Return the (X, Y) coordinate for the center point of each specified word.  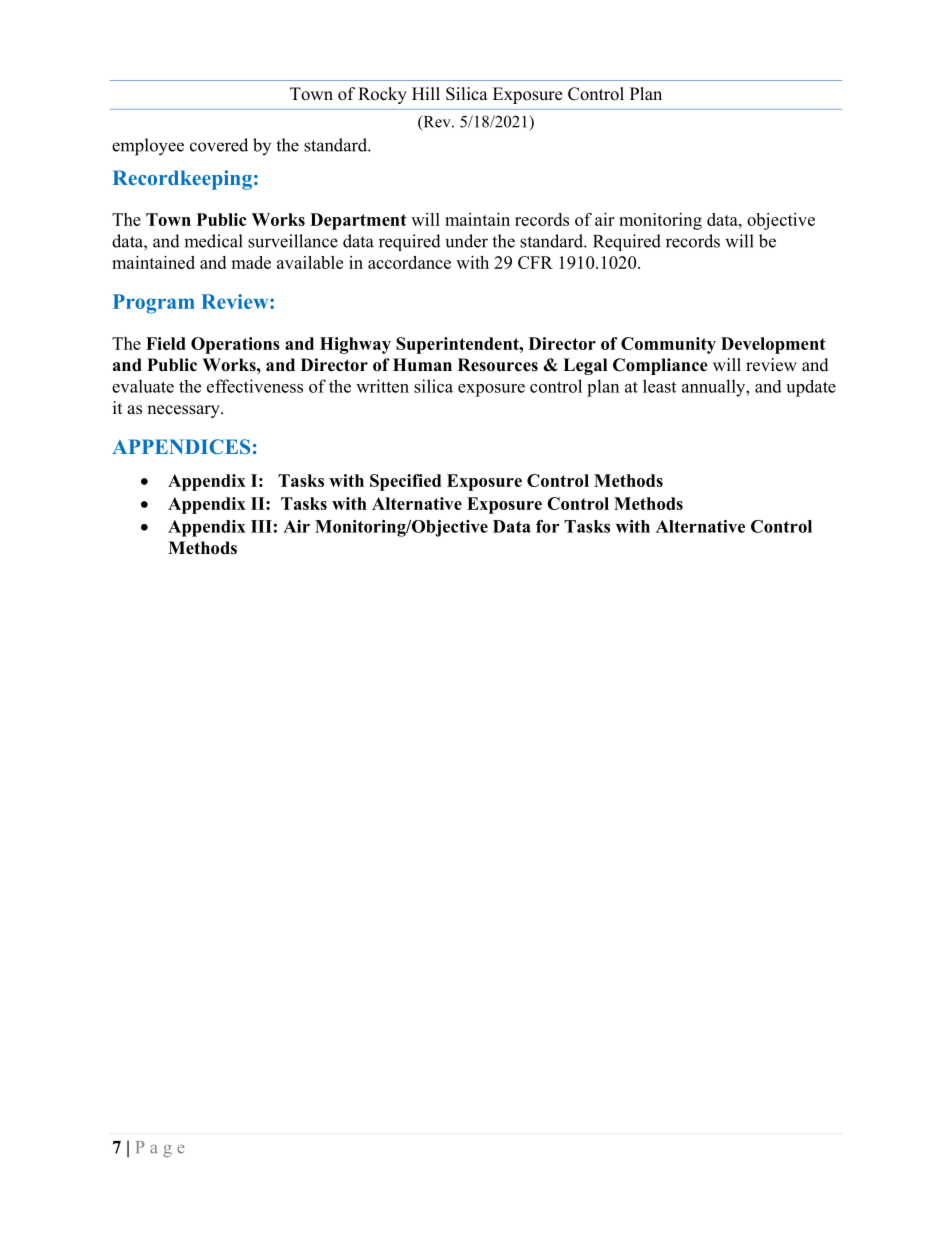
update (811, 388)
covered (219, 145)
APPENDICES (181, 447)
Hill (426, 93)
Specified (405, 482)
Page (160, 1149)
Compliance (660, 366)
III (261, 526)
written (382, 386)
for (547, 526)
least (659, 386)
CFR (535, 262)
